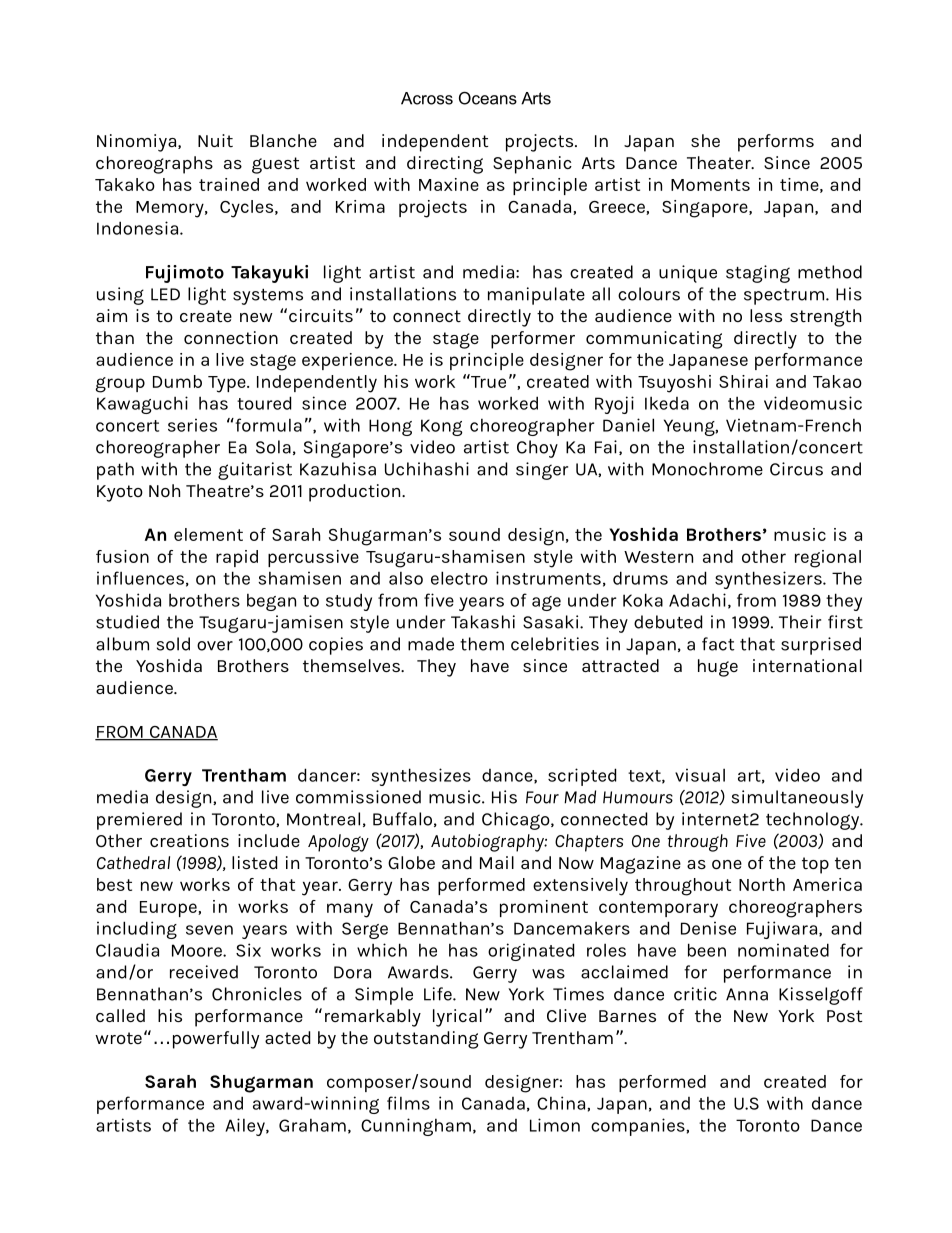 The image size is (952, 1233). What do you see at coordinates (215, 140) in the page?
I see `Nuit` at bounding box center [215, 140].
